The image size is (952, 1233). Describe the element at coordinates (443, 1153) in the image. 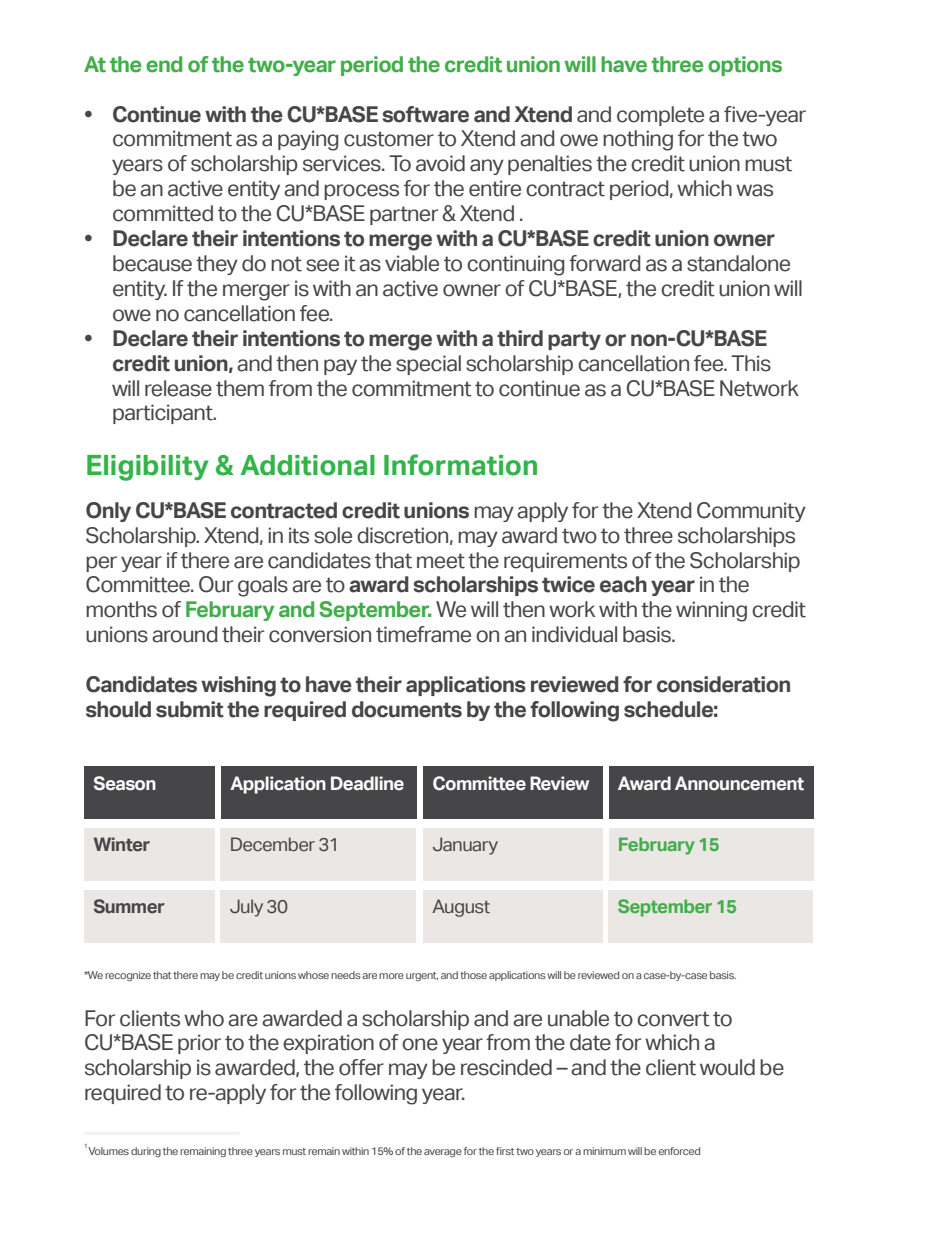

I see `average` at that location.
